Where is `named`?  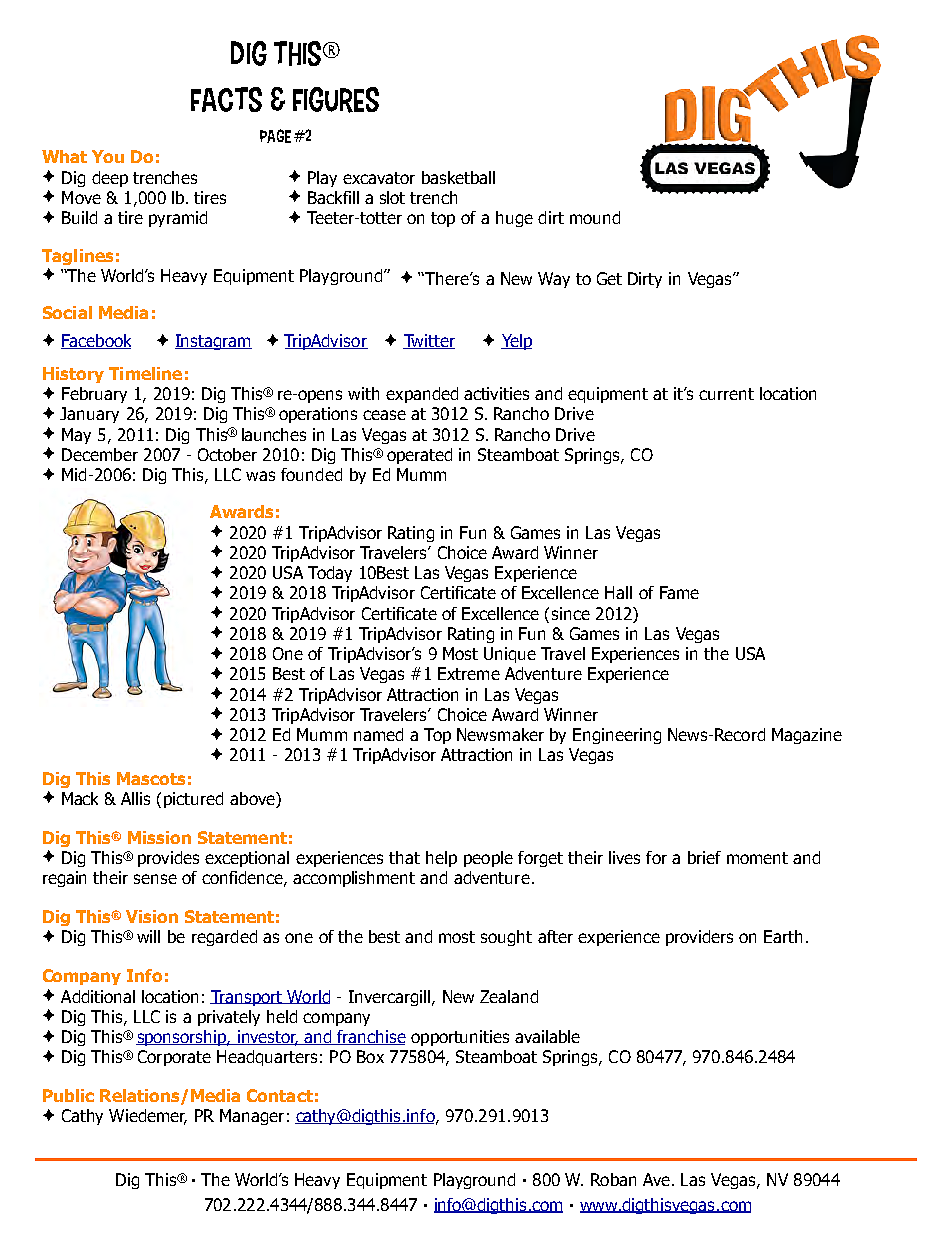
named is located at coordinates (378, 734).
